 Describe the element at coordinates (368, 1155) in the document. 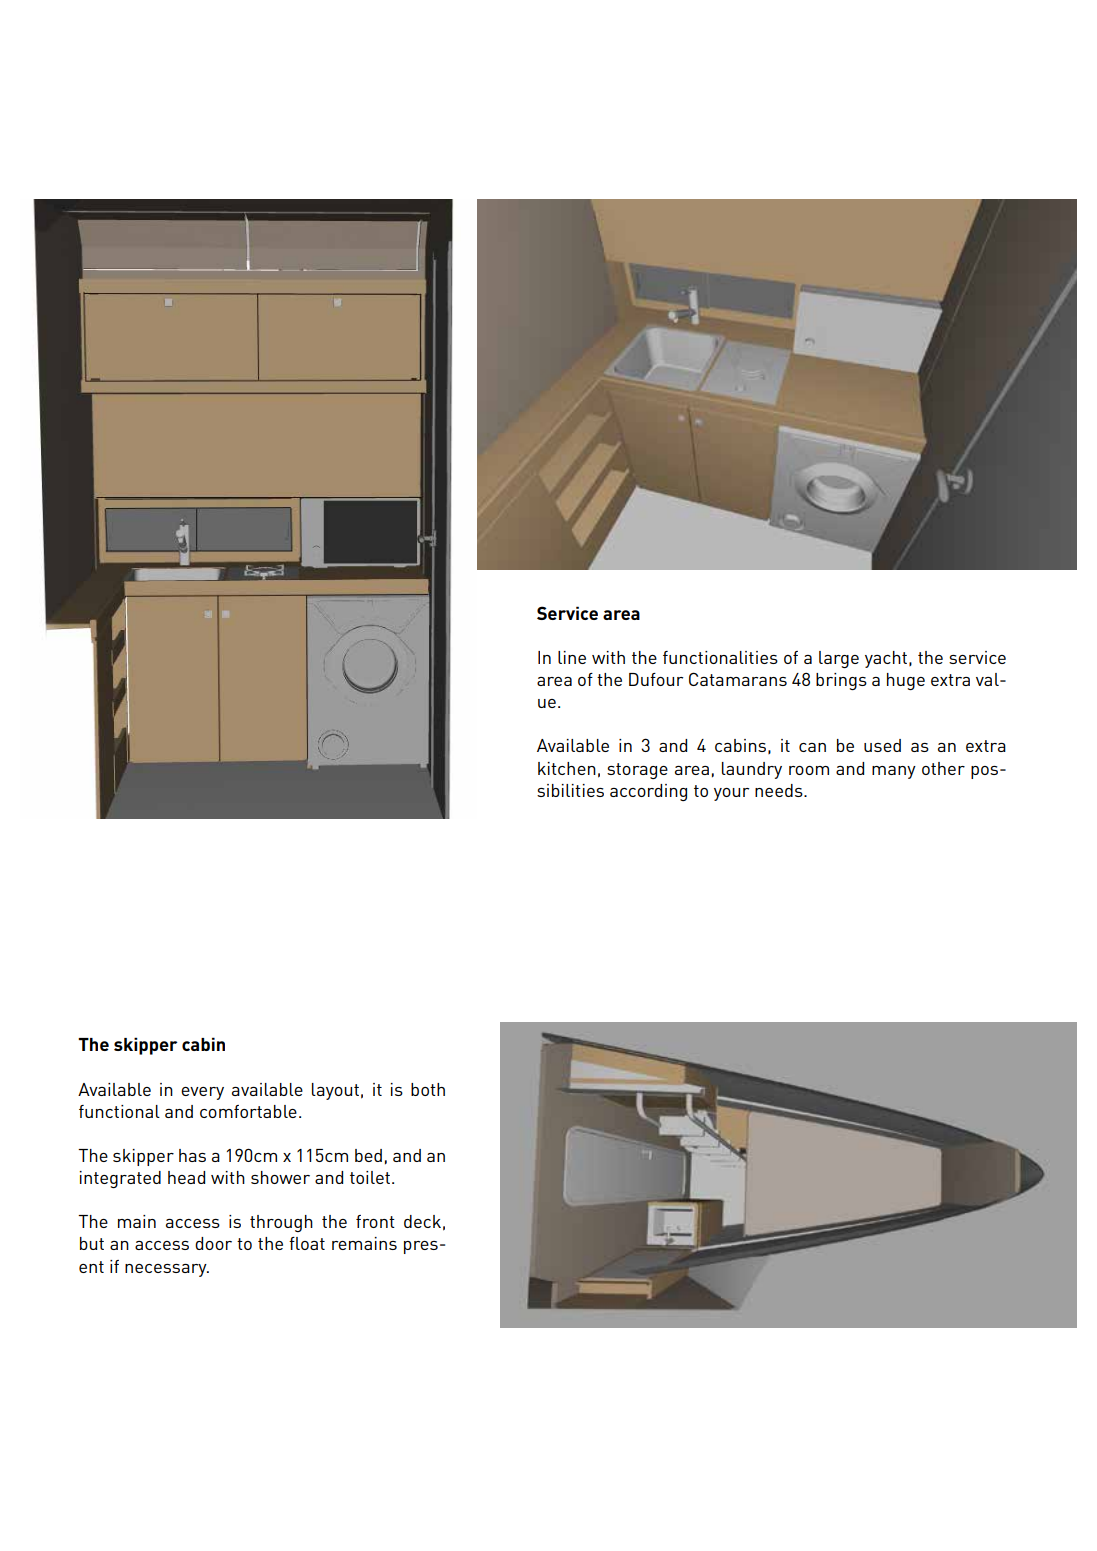

I see `bed` at that location.
